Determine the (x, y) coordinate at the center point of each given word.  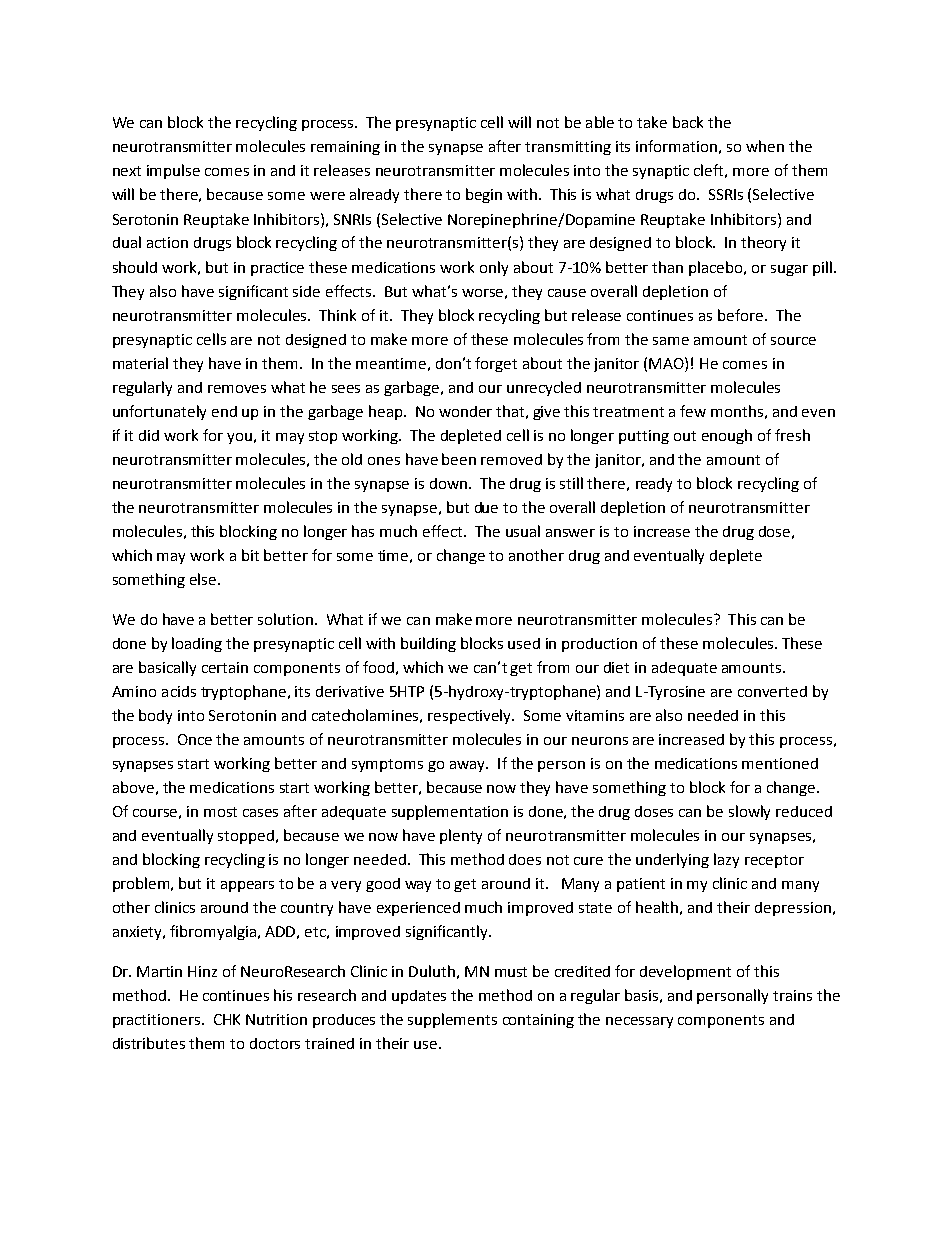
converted (772, 691)
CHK (227, 1019)
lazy (726, 860)
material (140, 363)
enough (727, 436)
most (220, 812)
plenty (461, 836)
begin (484, 195)
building (428, 644)
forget (496, 364)
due (486, 507)
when (765, 146)
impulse (173, 171)
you (239, 438)
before (740, 315)
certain (225, 667)
